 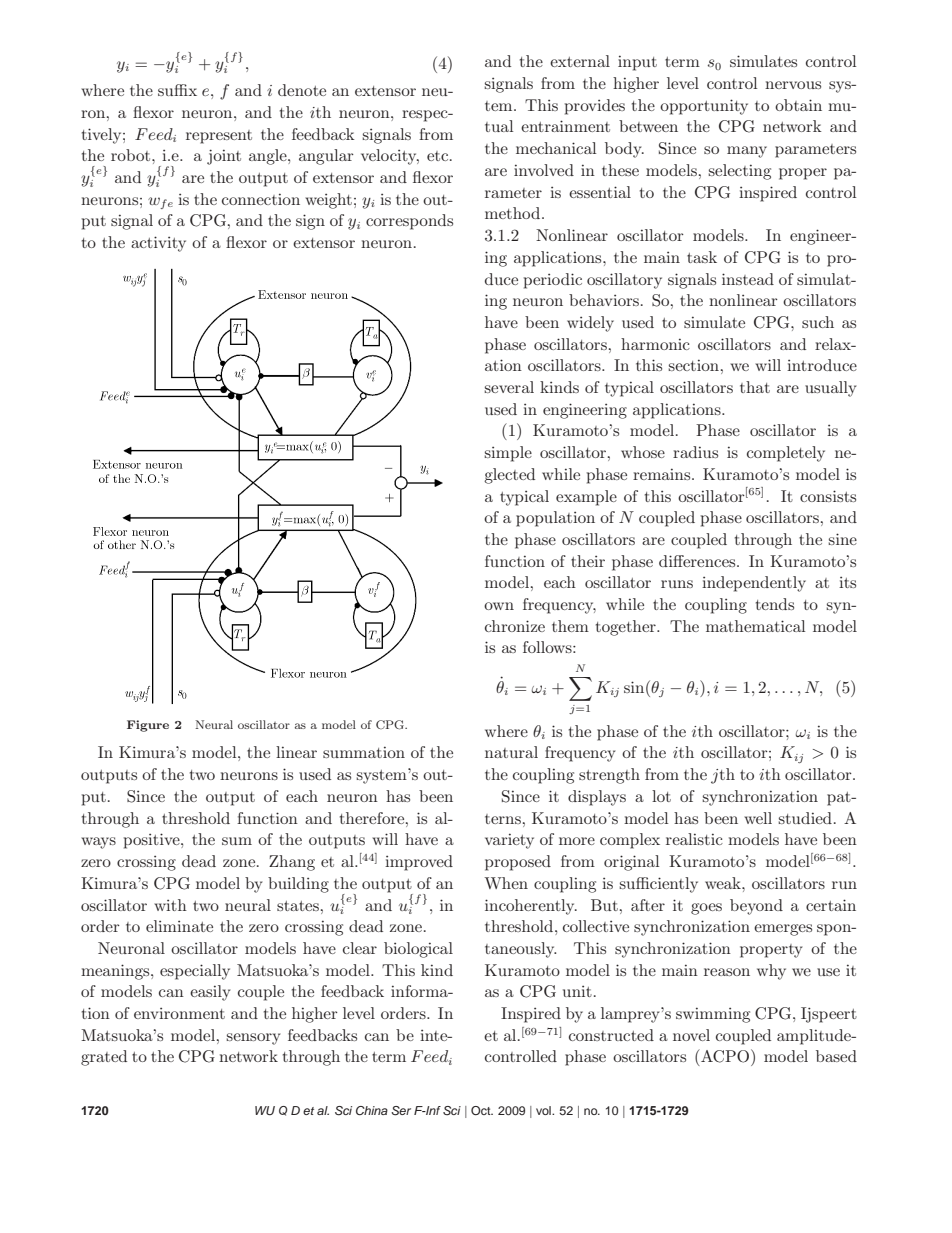 I want to click on suffix, so click(x=177, y=90).
